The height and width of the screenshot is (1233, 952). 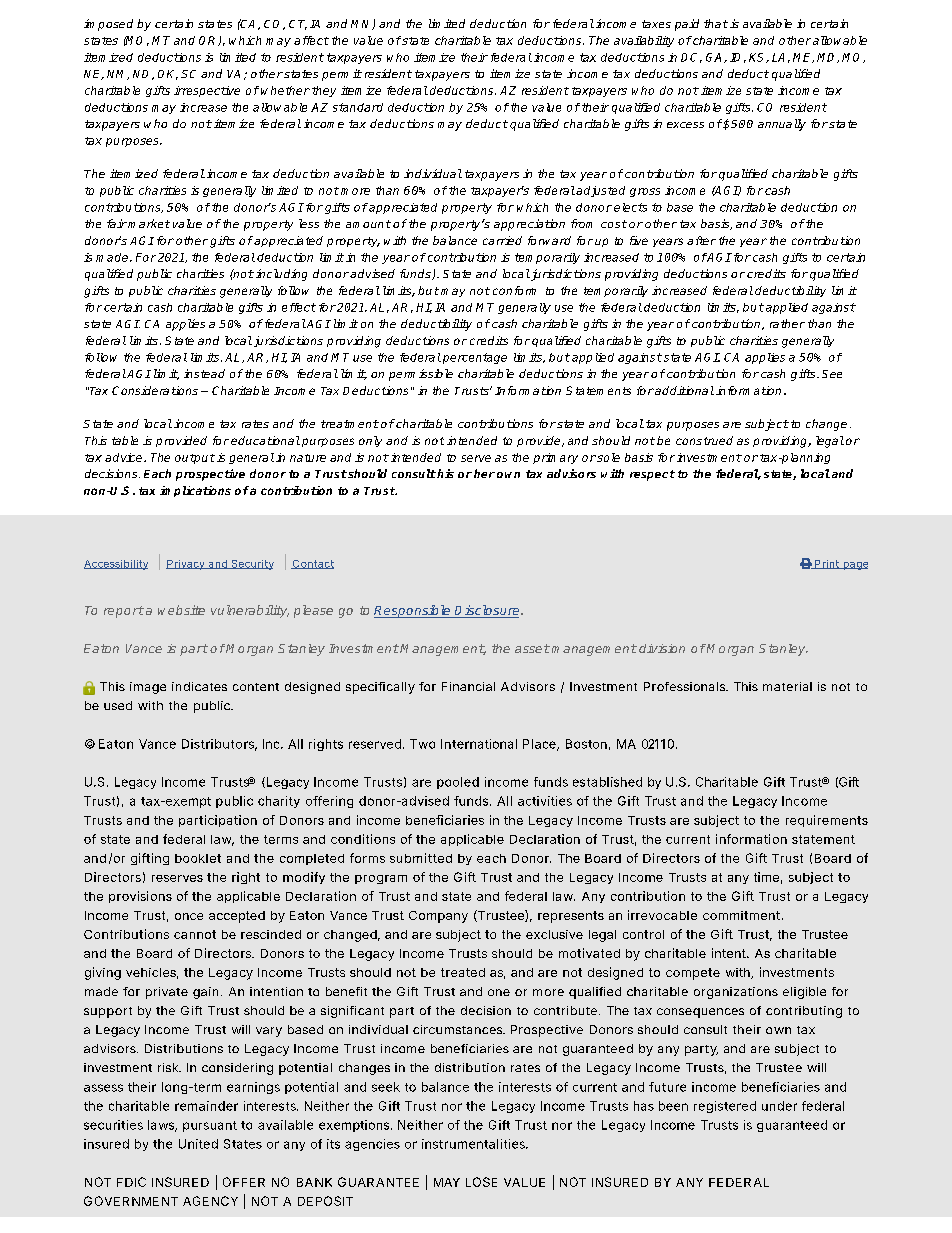 What do you see at coordinates (779, 1106) in the screenshot?
I see `under` at bounding box center [779, 1106].
